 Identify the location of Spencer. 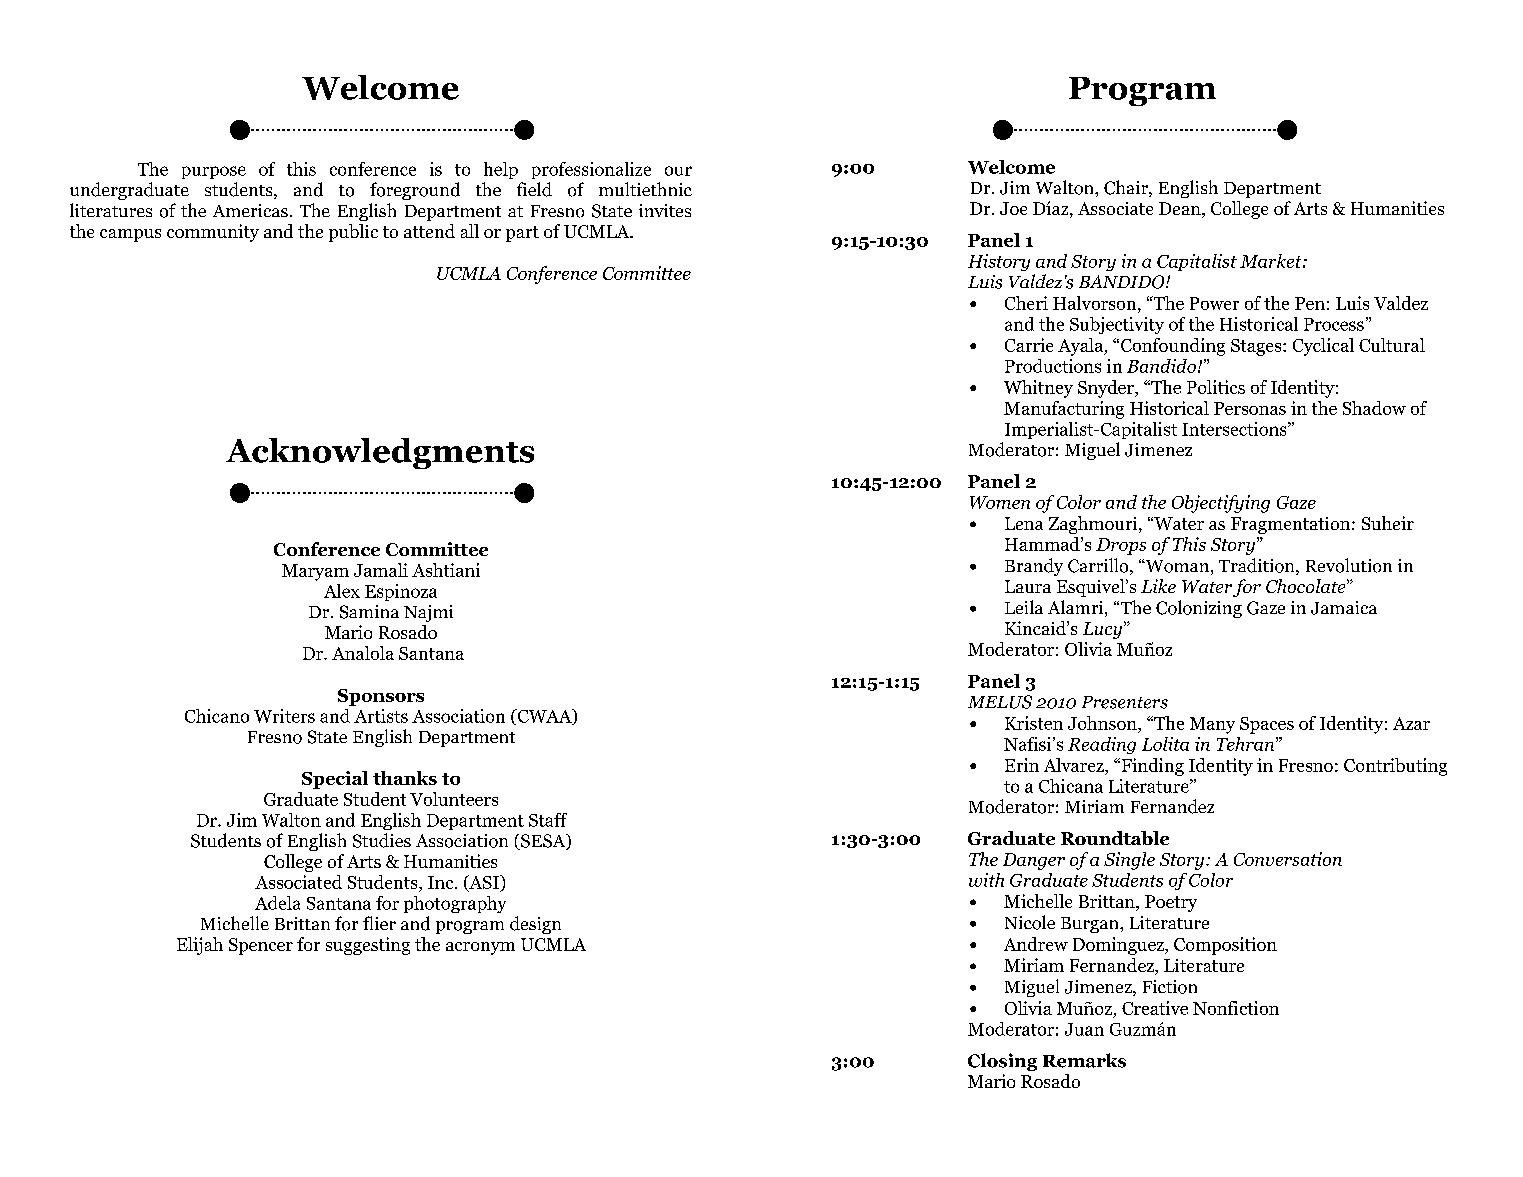
(261, 946).
